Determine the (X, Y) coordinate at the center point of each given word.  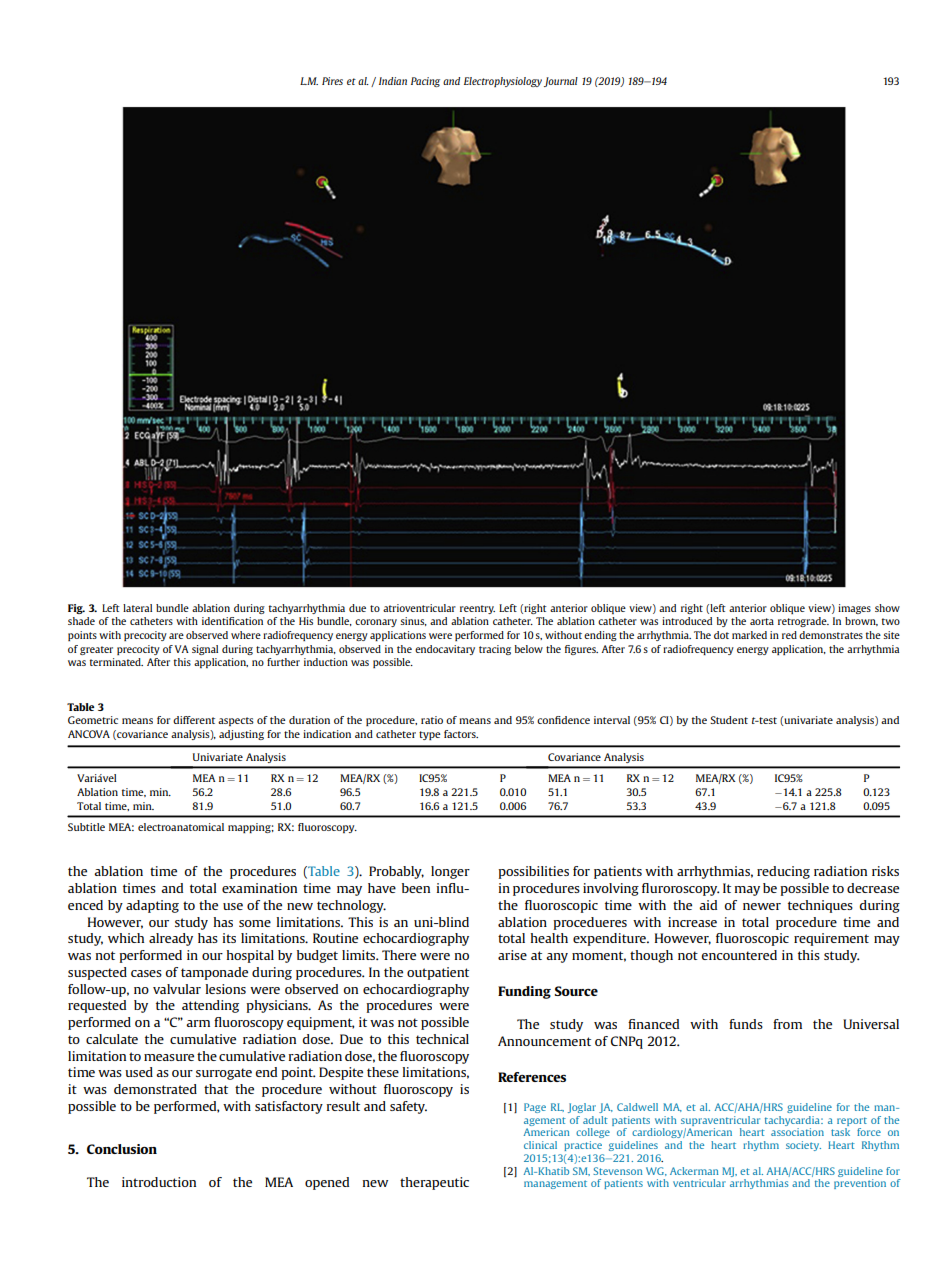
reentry (477, 609)
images (854, 609)
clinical (540, 1145)
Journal (561, 82)
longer (450, 872)
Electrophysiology (503, 82)
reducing (783, 872)
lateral (137, 608)
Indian (393, 81)
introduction (159, 1182)
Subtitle (86, 827)
